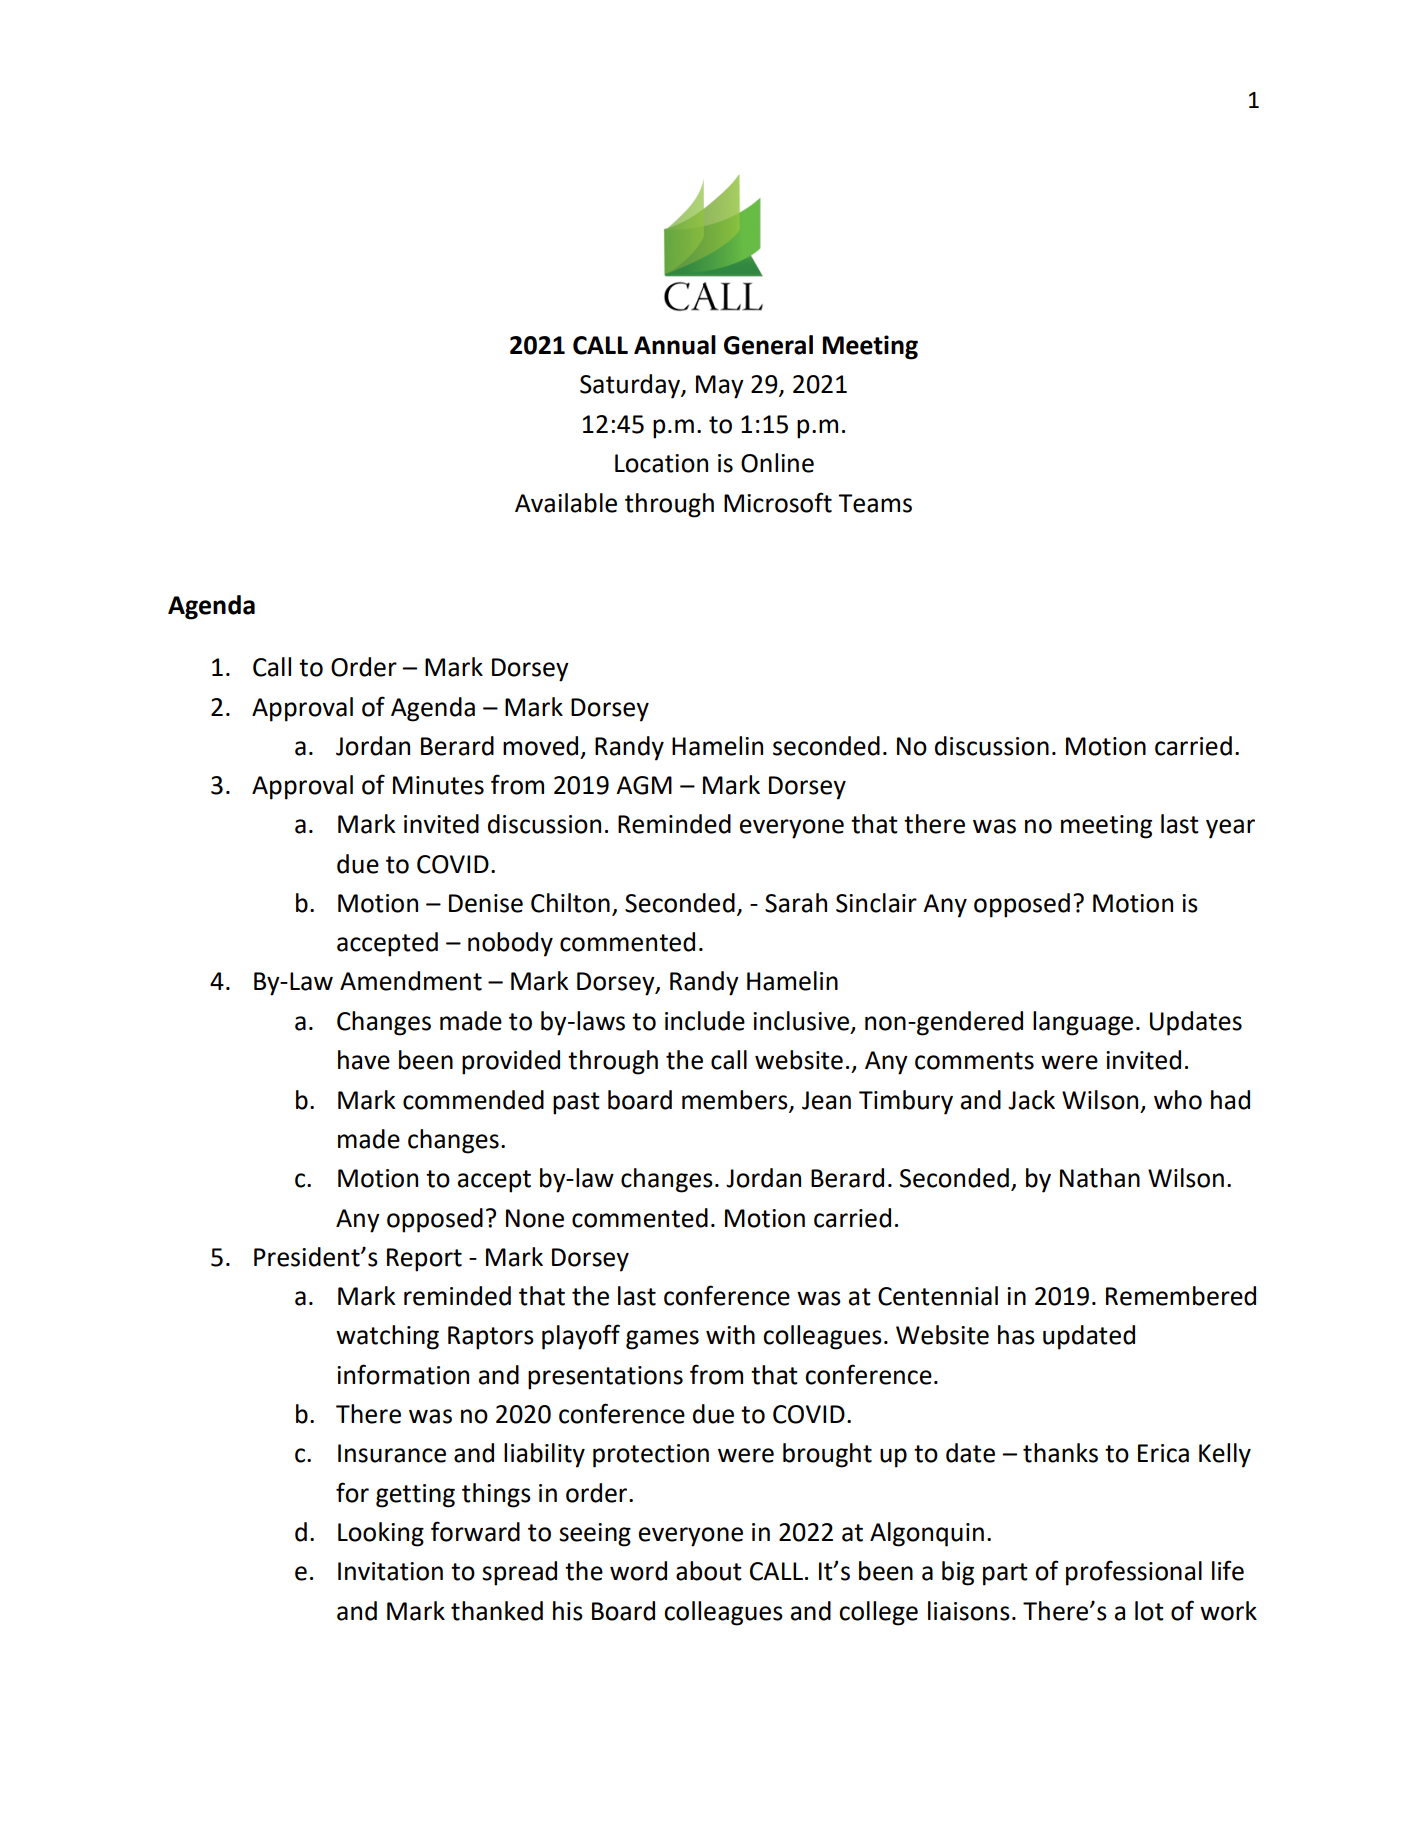 The width and height of the document is (1428, 1848). Describe the element at coordinates (875, 503) in the document. I see `Teams` at that location.
